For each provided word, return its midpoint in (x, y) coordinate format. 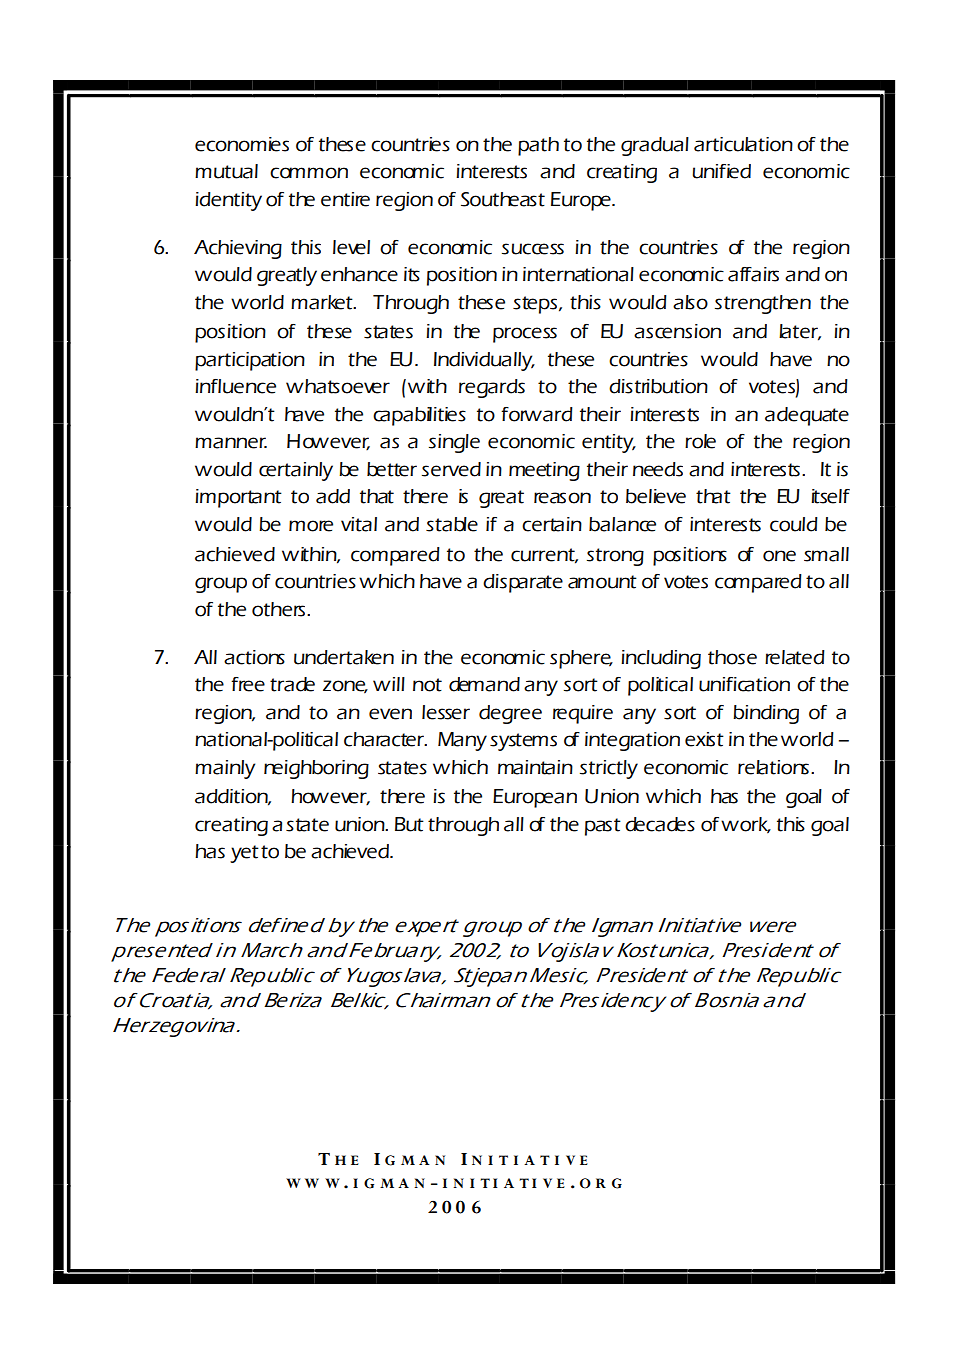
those (732, 657)
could (794, 524)
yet (244, 854)
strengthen (763, 304)
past (603, 827)
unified (721, 171)
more (311, 526)
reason (562, 498)
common (309, 173)
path (538, 146)
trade (292, 684)
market (323, 302)
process (525, 335)
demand (484, 684)
